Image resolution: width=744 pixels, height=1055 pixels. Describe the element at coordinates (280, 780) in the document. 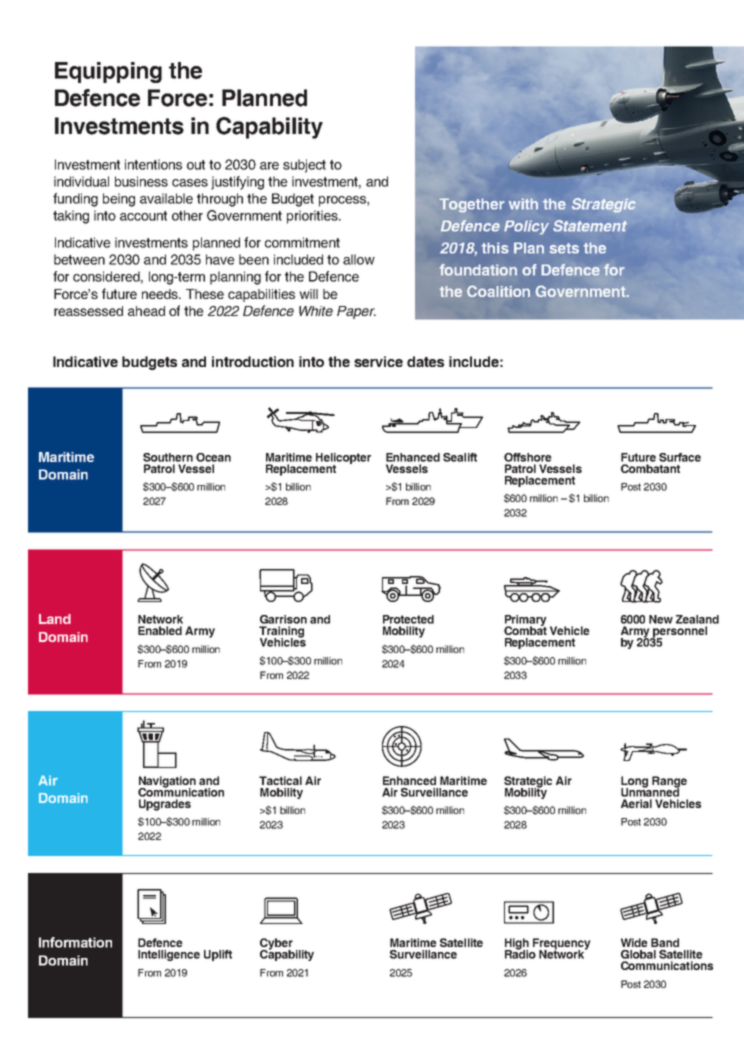

I see `Tactical` at that location.
